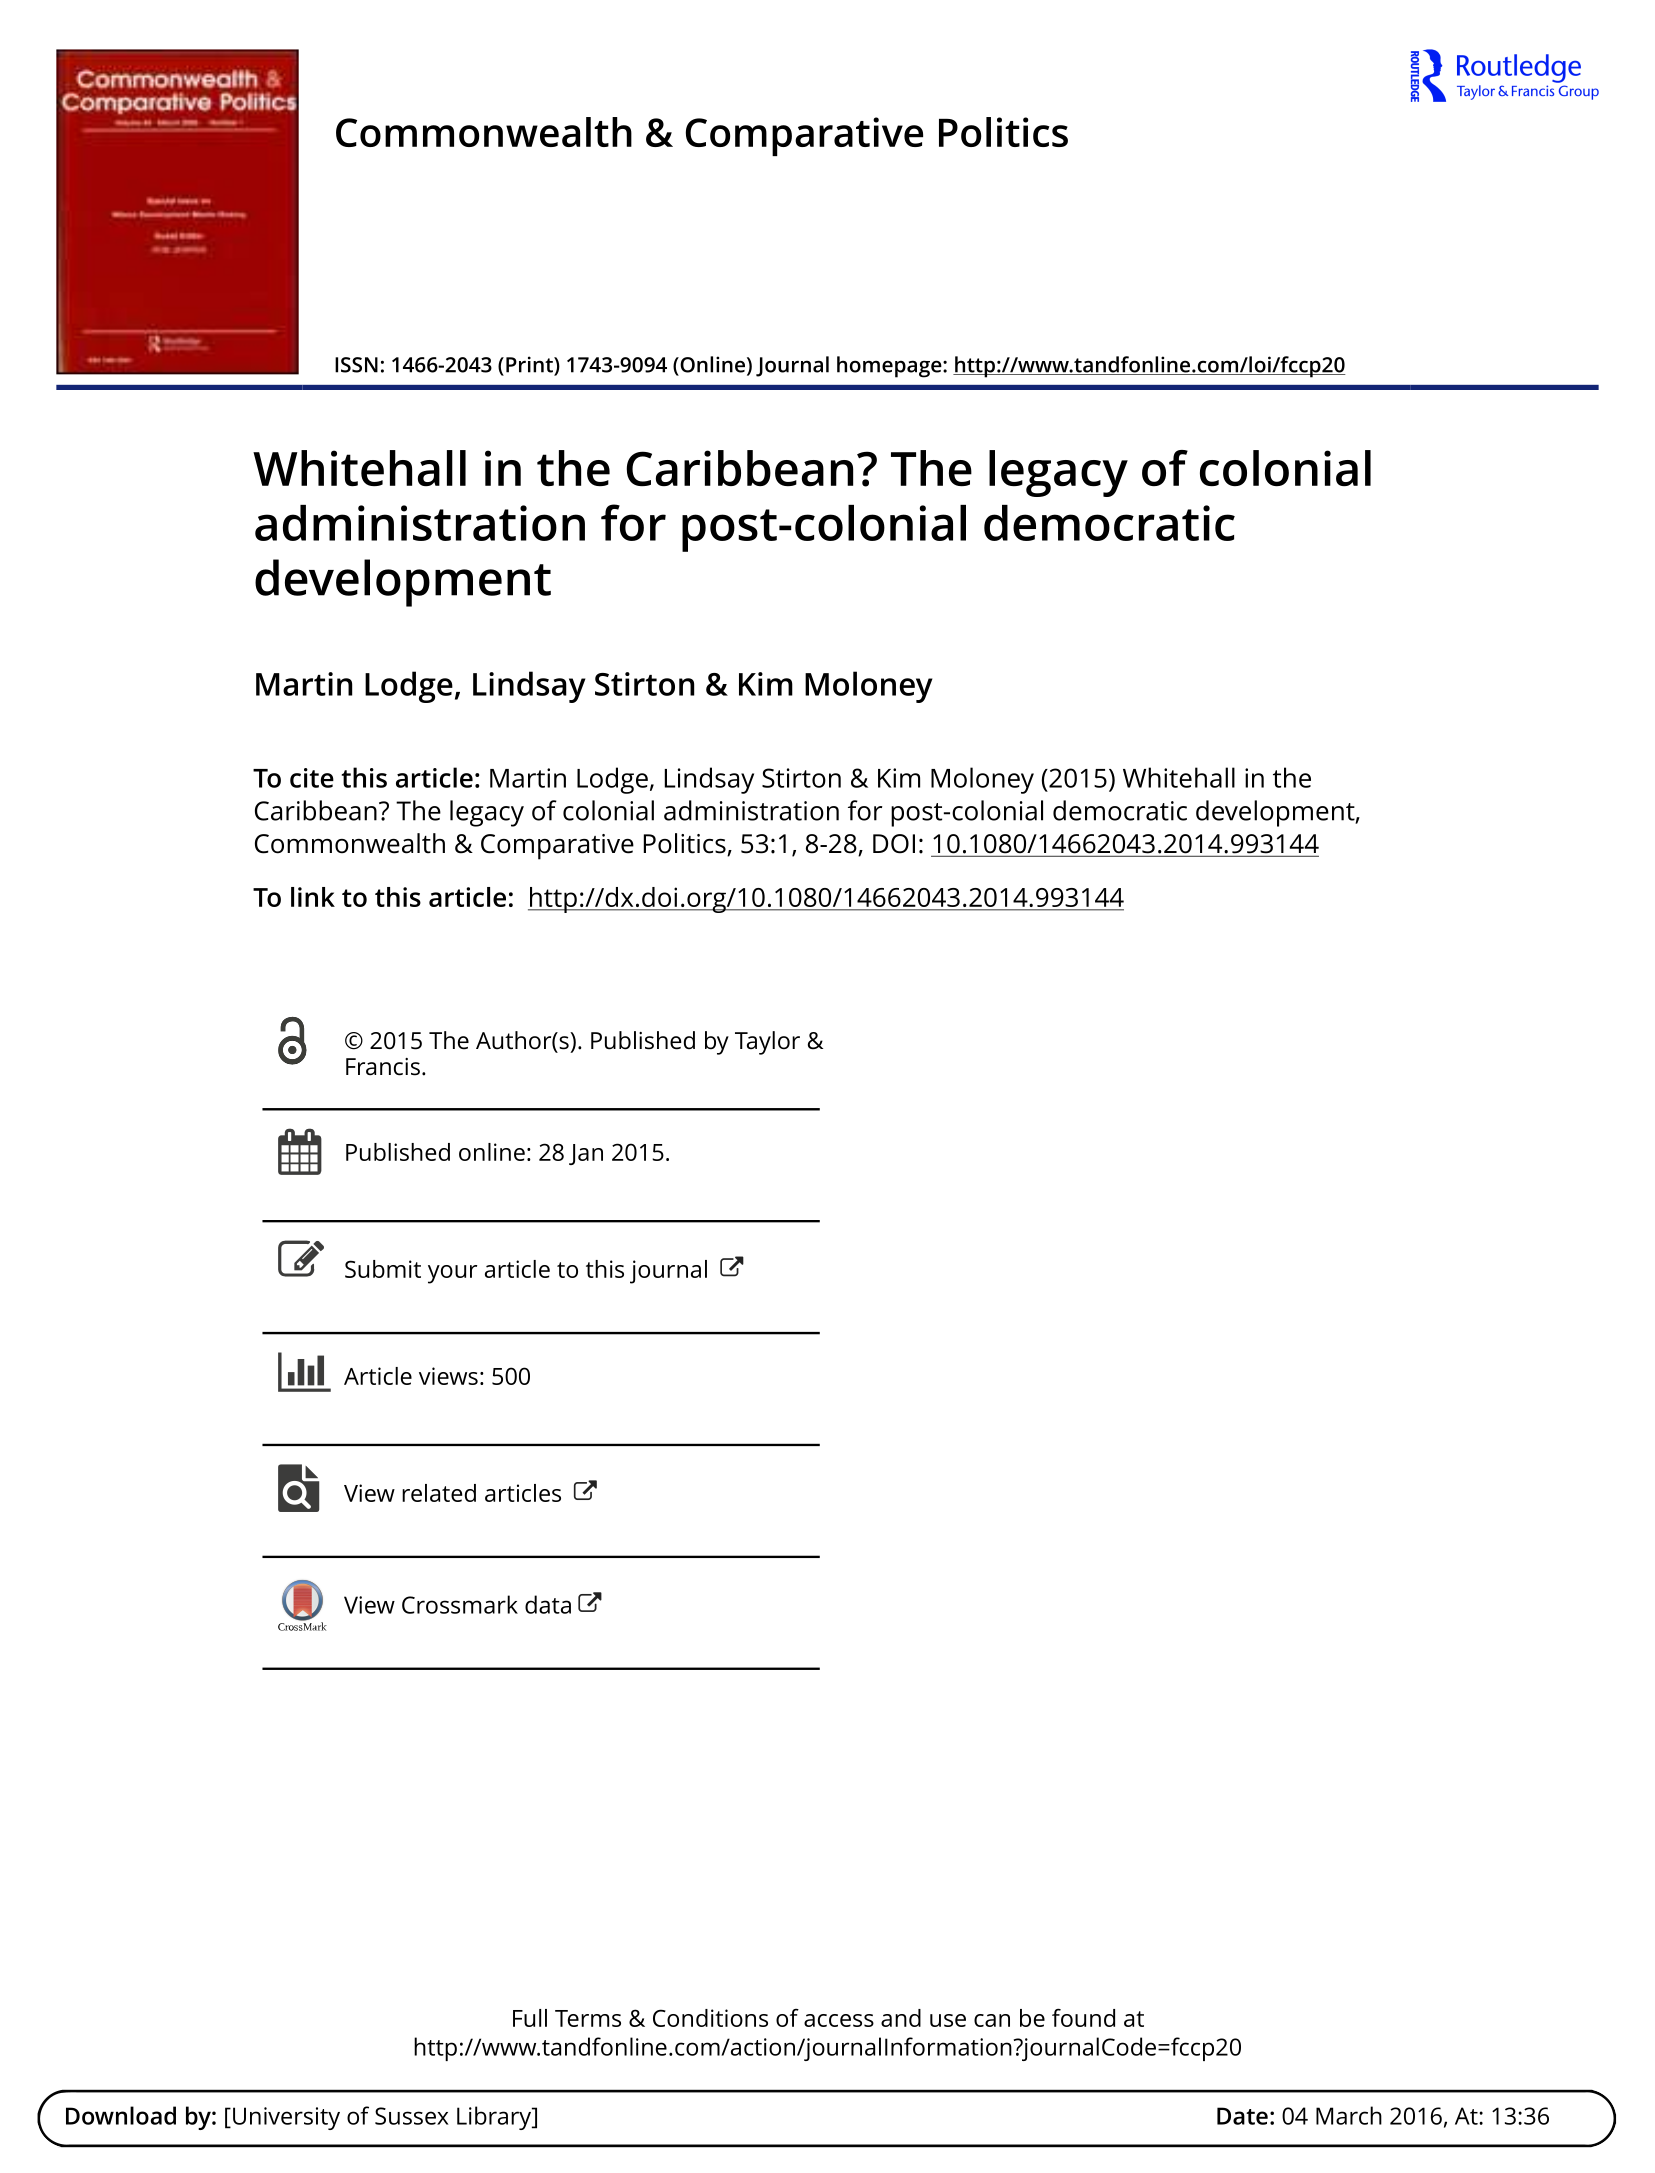 The image size is (1655, 2173). What do you see at coordinates (767, 1043) in the screenshot?
I see `Taylor` at bounding box center [767, 1043].
